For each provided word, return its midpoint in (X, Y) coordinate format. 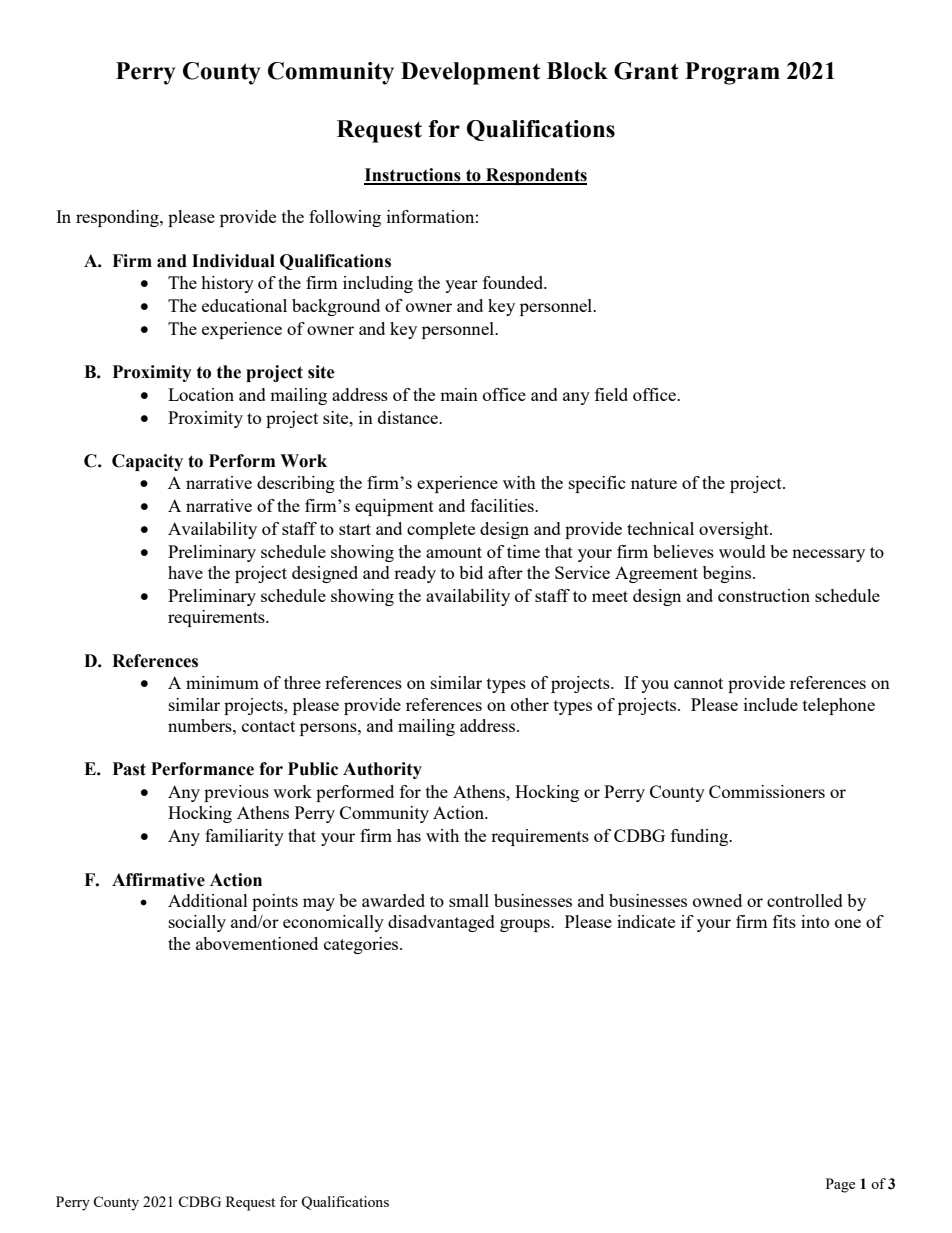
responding (118, 218)
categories (362, 945)
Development (470, 73)
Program (732, 73)
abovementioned (257, 943)
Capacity (147, 462)
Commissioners (767, 791)
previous (236, 793)
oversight (735, 530)
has (409, 835)
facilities (503, 505)
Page (840, 1185)
